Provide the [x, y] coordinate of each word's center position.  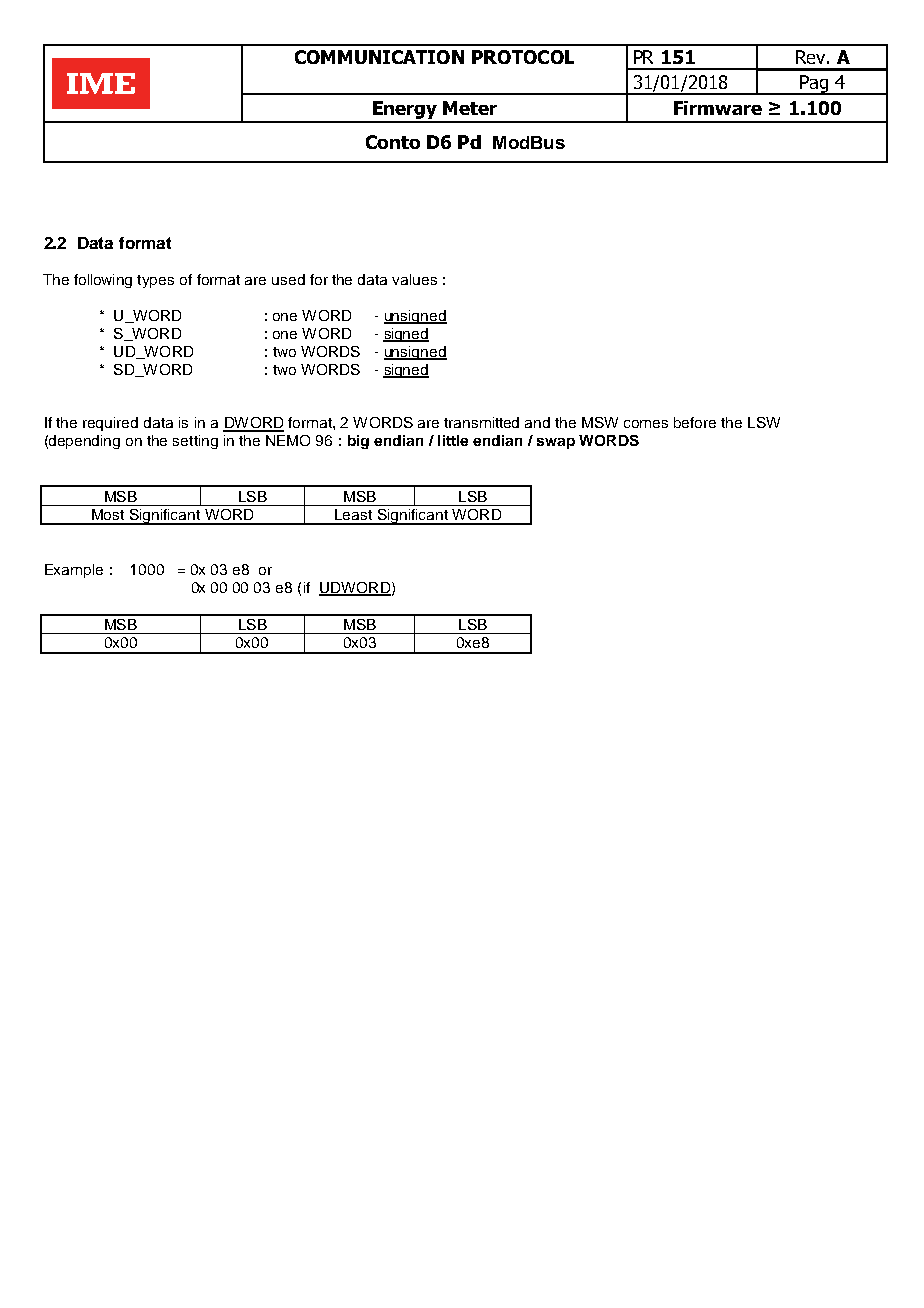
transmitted [481, 422]
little [453, 440]
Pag [814, 85]
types [155, 281]
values [414, 279]
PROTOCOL [523, 57]
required [110, 424]
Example [74, 571]
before [695, 422]
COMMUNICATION [379, 57]
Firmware [718, 108]
